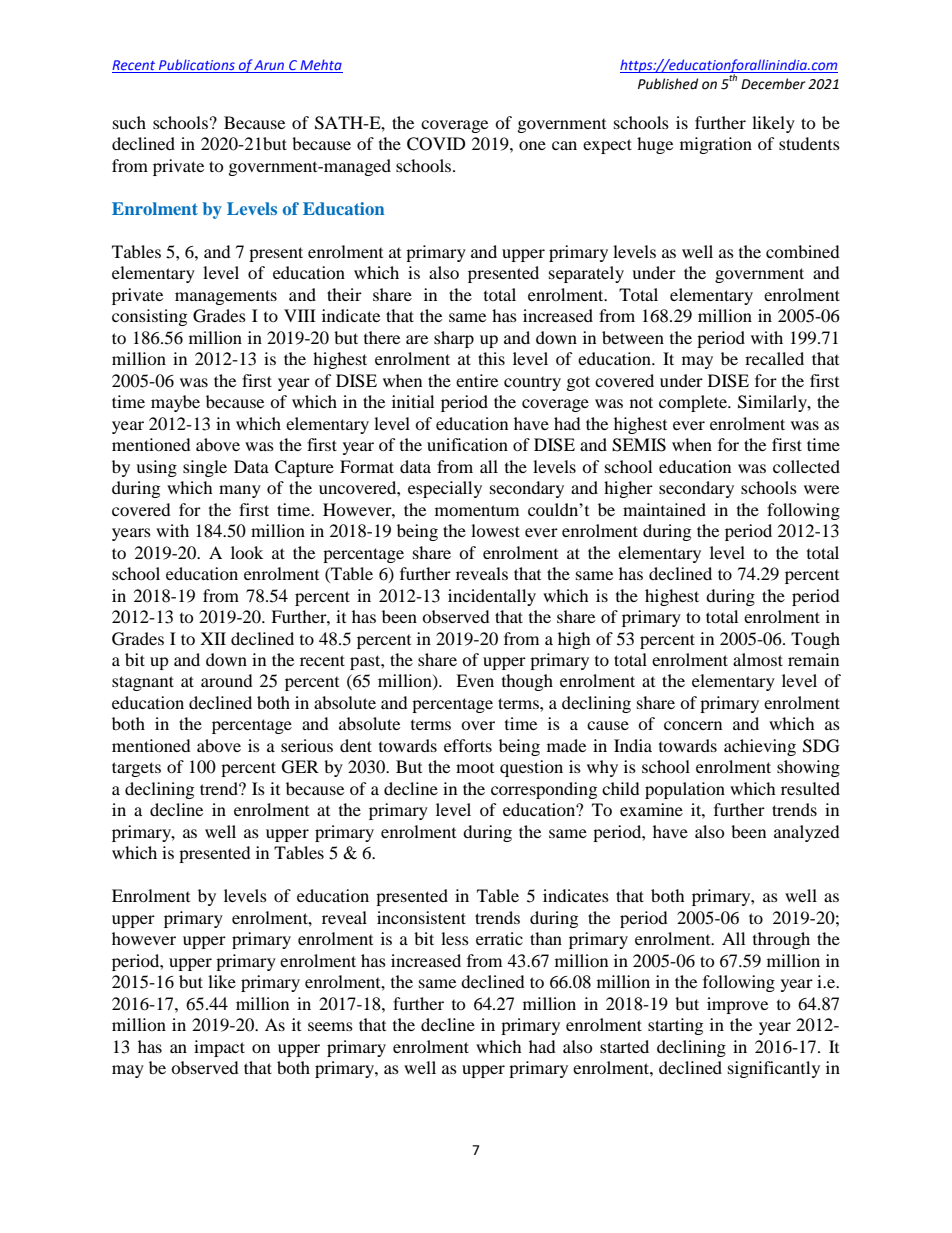  What do you see at coordinates (219, 1048) in the screenshot?
I see `impact` at bounding box center [219, 1048].
